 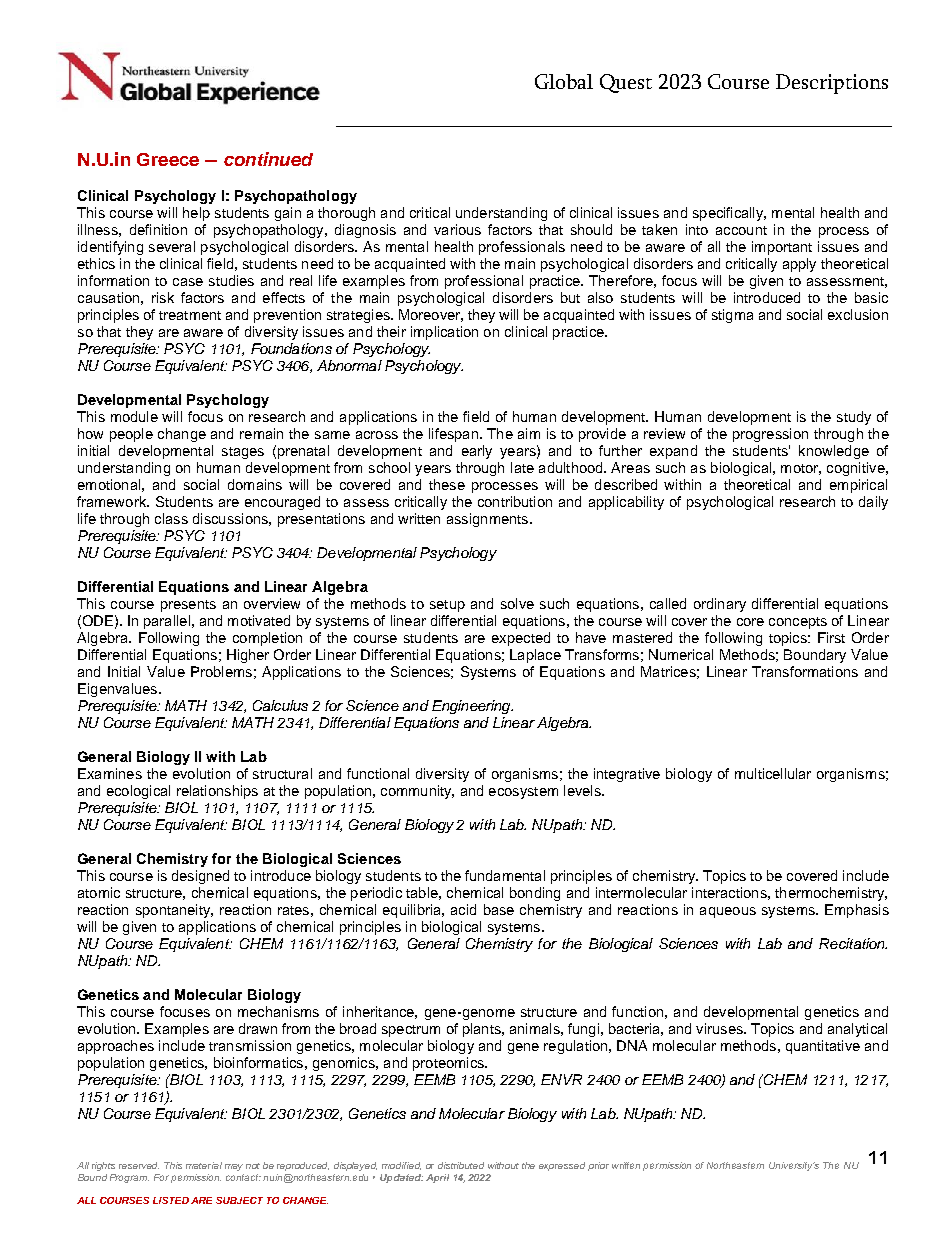 I want to click on material, so click(x=204, y=1165).
